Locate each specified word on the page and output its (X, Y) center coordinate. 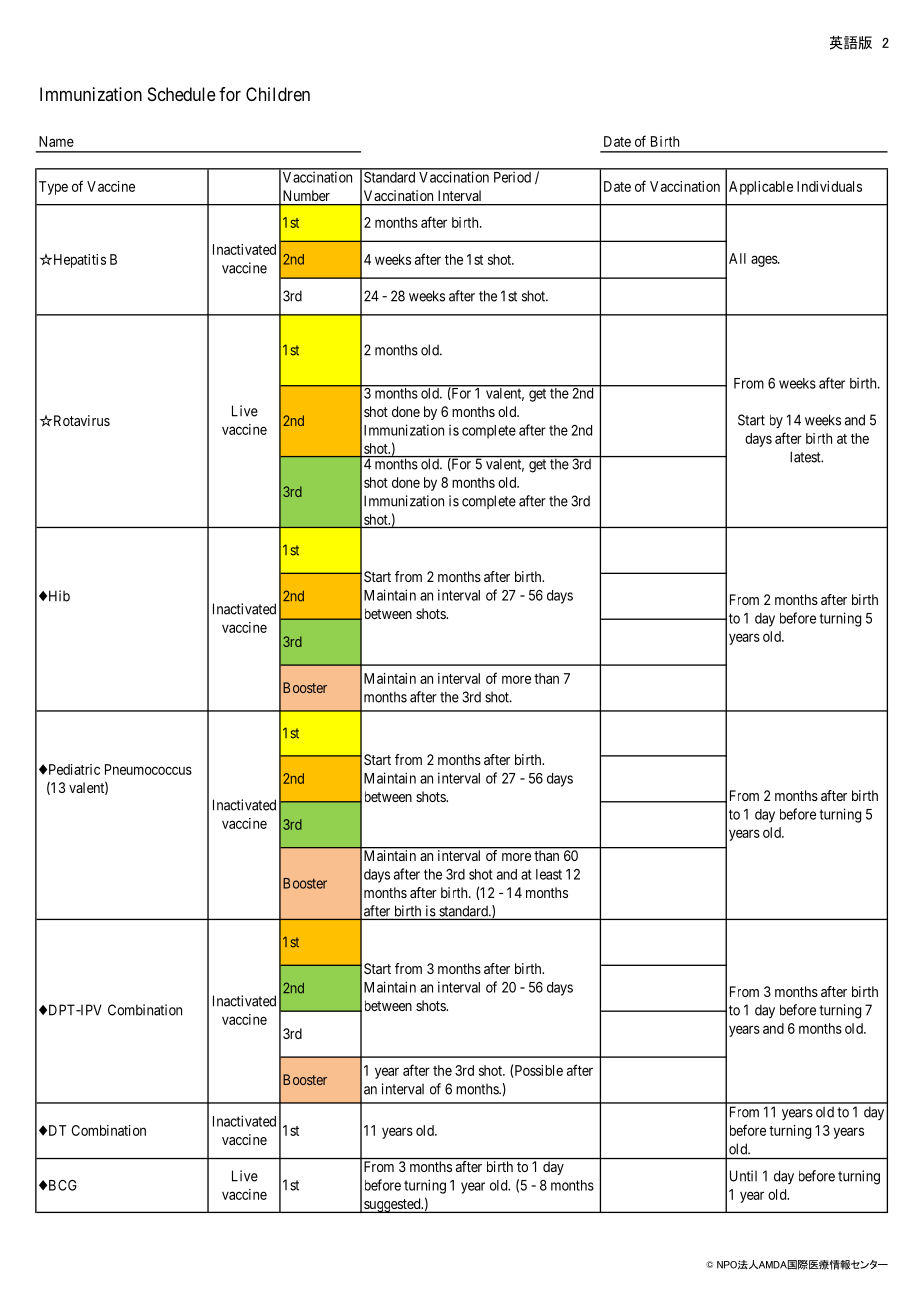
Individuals (829, 186)
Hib (58, 596)
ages (765, 261)
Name (56, 141)
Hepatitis (78, 261)
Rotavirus (80, 420)
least (549, 874)
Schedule (182, 94)
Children (278, 94)
